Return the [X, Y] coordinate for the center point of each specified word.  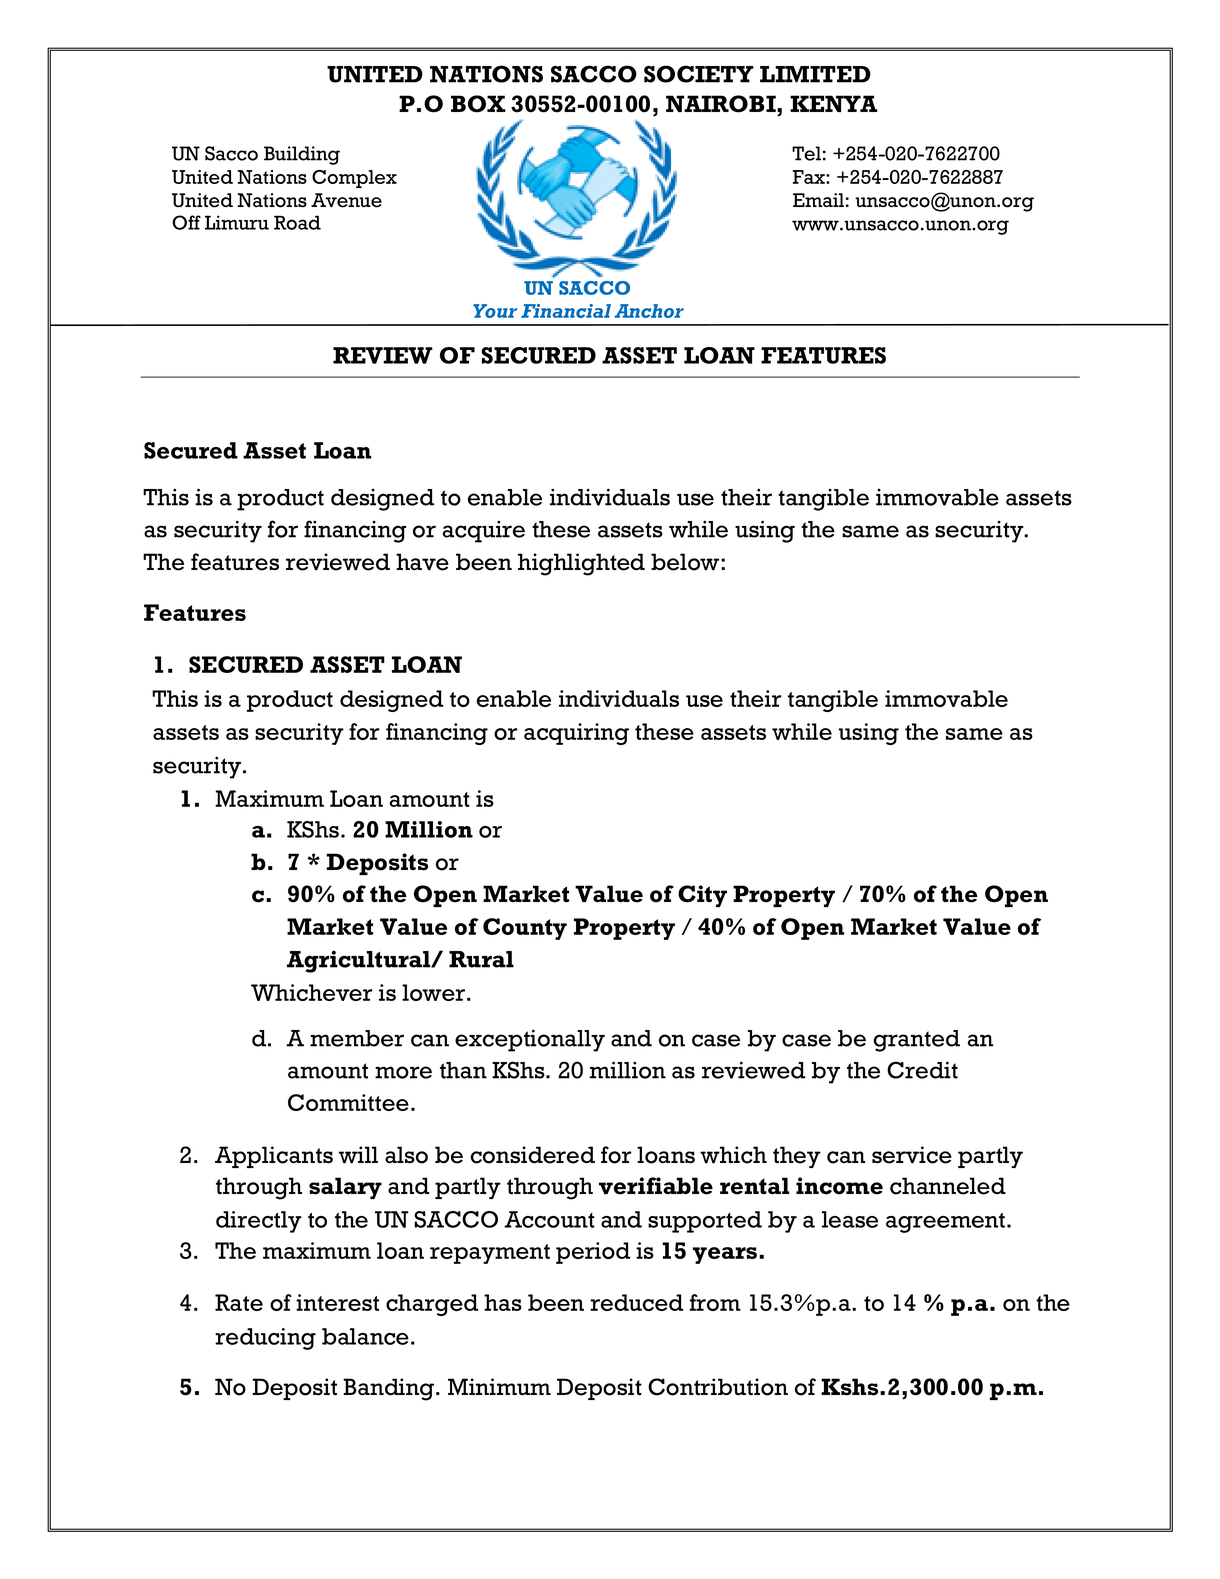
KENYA [834, 103]
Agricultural [360, 961]
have [422, 562]
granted [917, 1041]
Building [302, 155]
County [525, 929]
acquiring [576, 734]
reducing [265, 1339]
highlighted [581, 564]
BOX [478, 104]
